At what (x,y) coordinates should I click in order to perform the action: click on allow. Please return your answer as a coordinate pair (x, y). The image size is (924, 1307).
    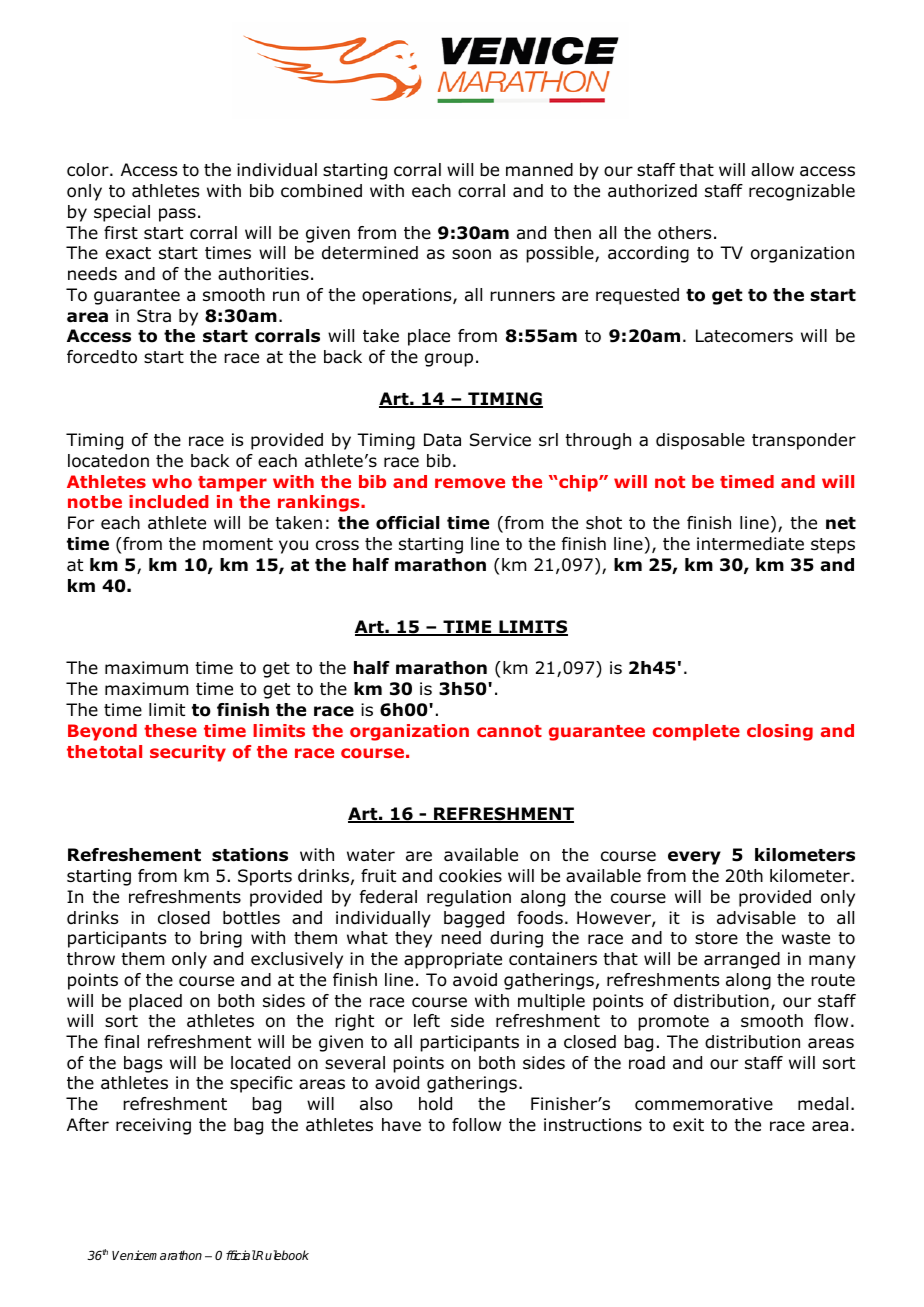
    Looking at the image, I should click on (772, 170).
